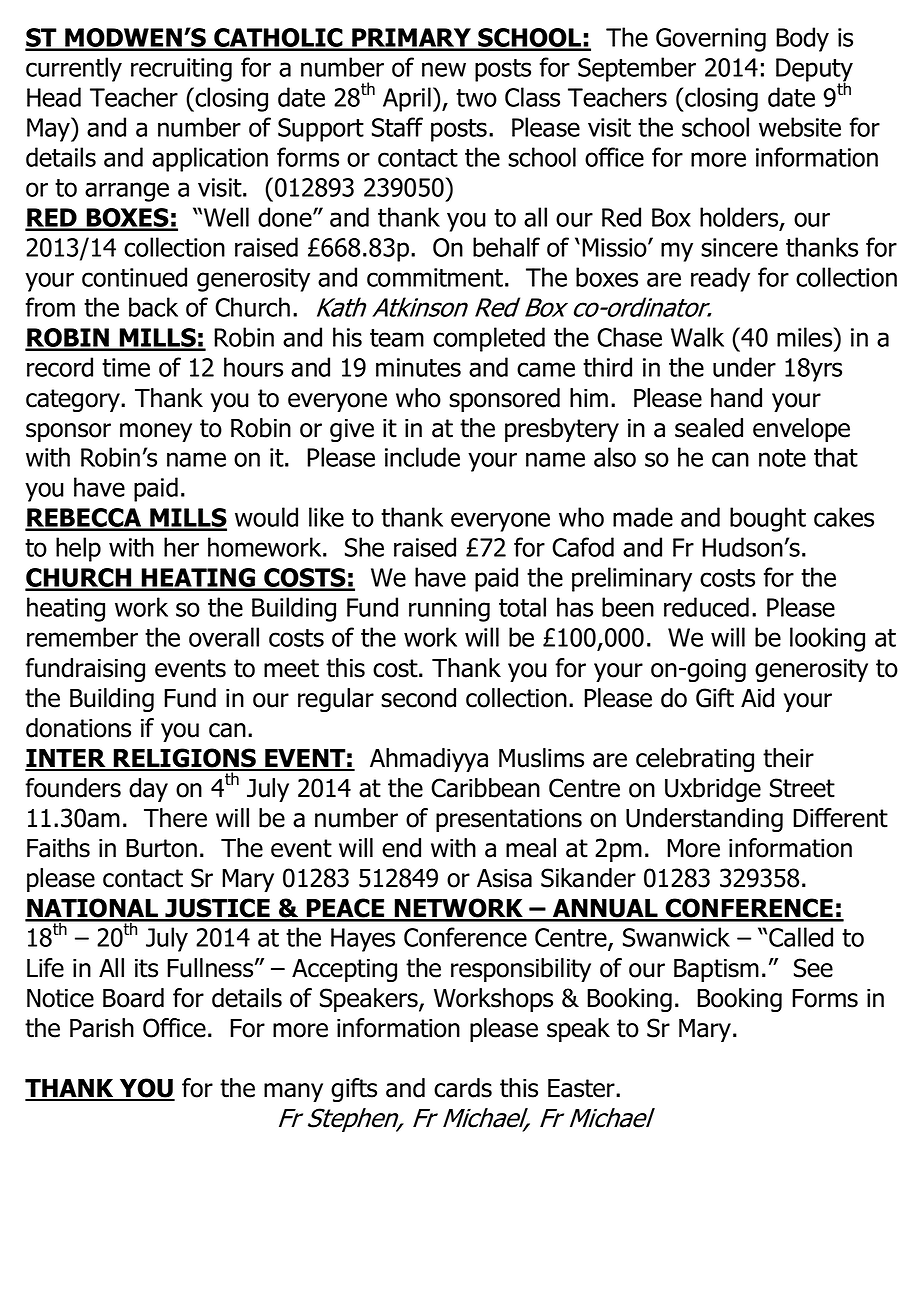 The image size is (924, 1308). What do you see at coordinates (102, 1028) in the screenshot?
I see `Parish` at bounding box center [102, 1028].
